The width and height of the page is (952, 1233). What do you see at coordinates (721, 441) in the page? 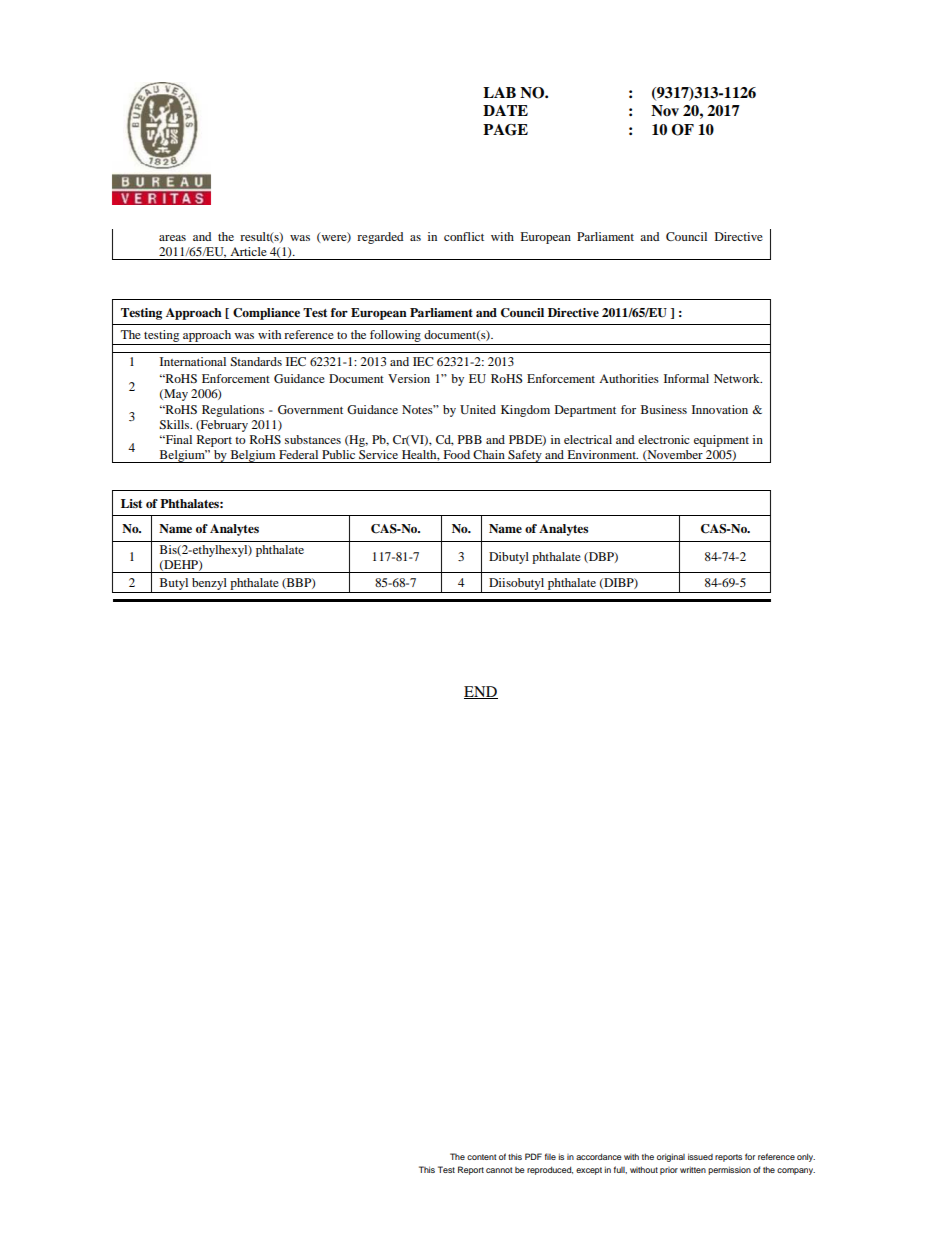
I see `equipment` at bounding box center [721, 441].
